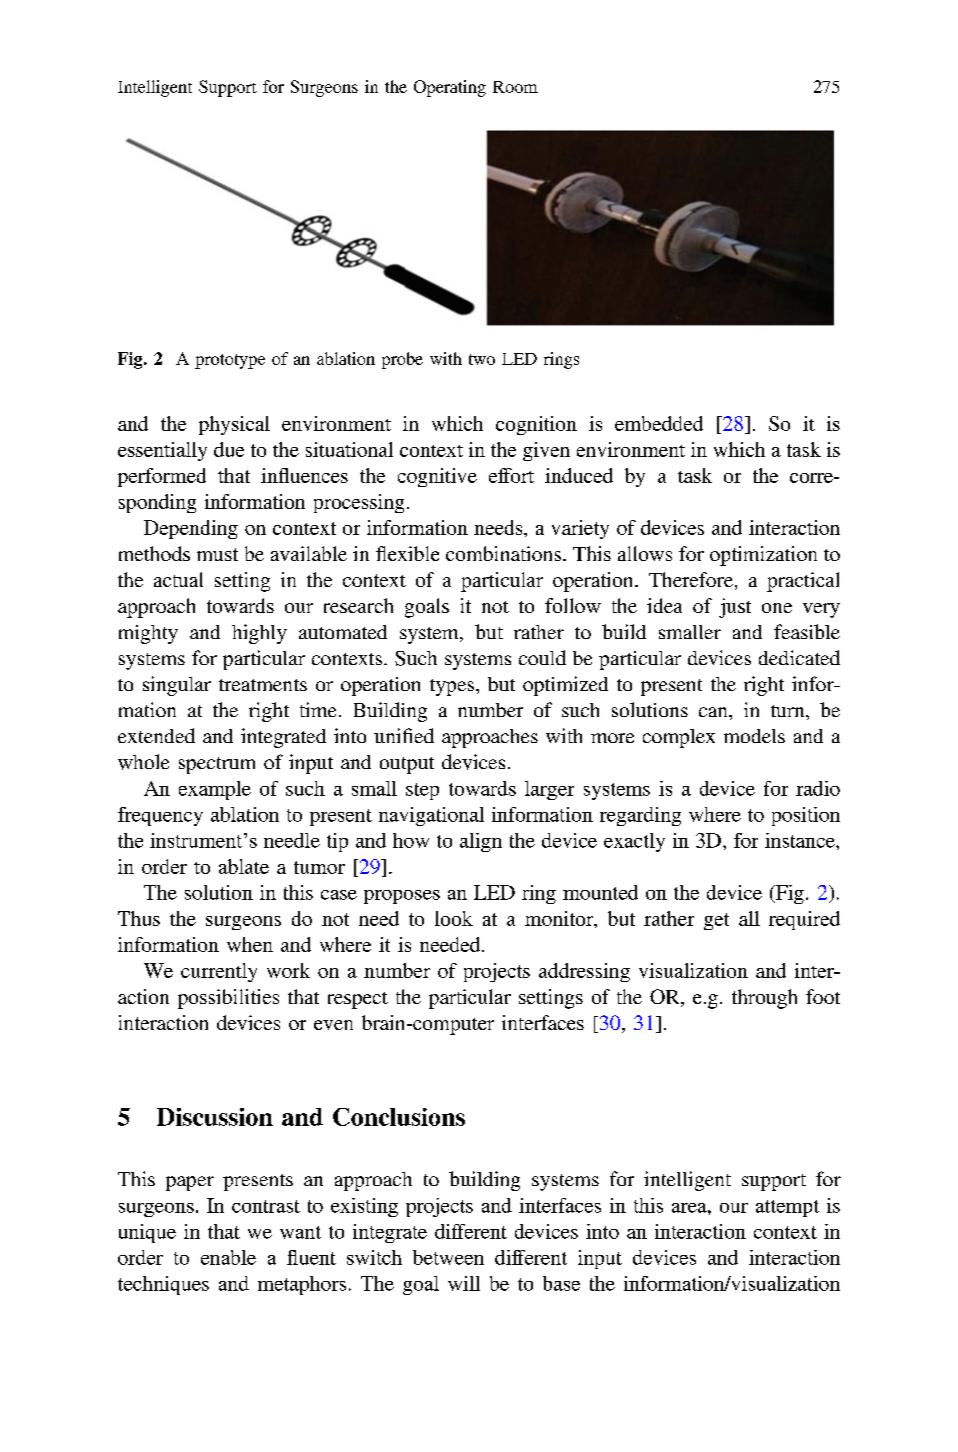  I want to click on enable, so click(228, 1257).
